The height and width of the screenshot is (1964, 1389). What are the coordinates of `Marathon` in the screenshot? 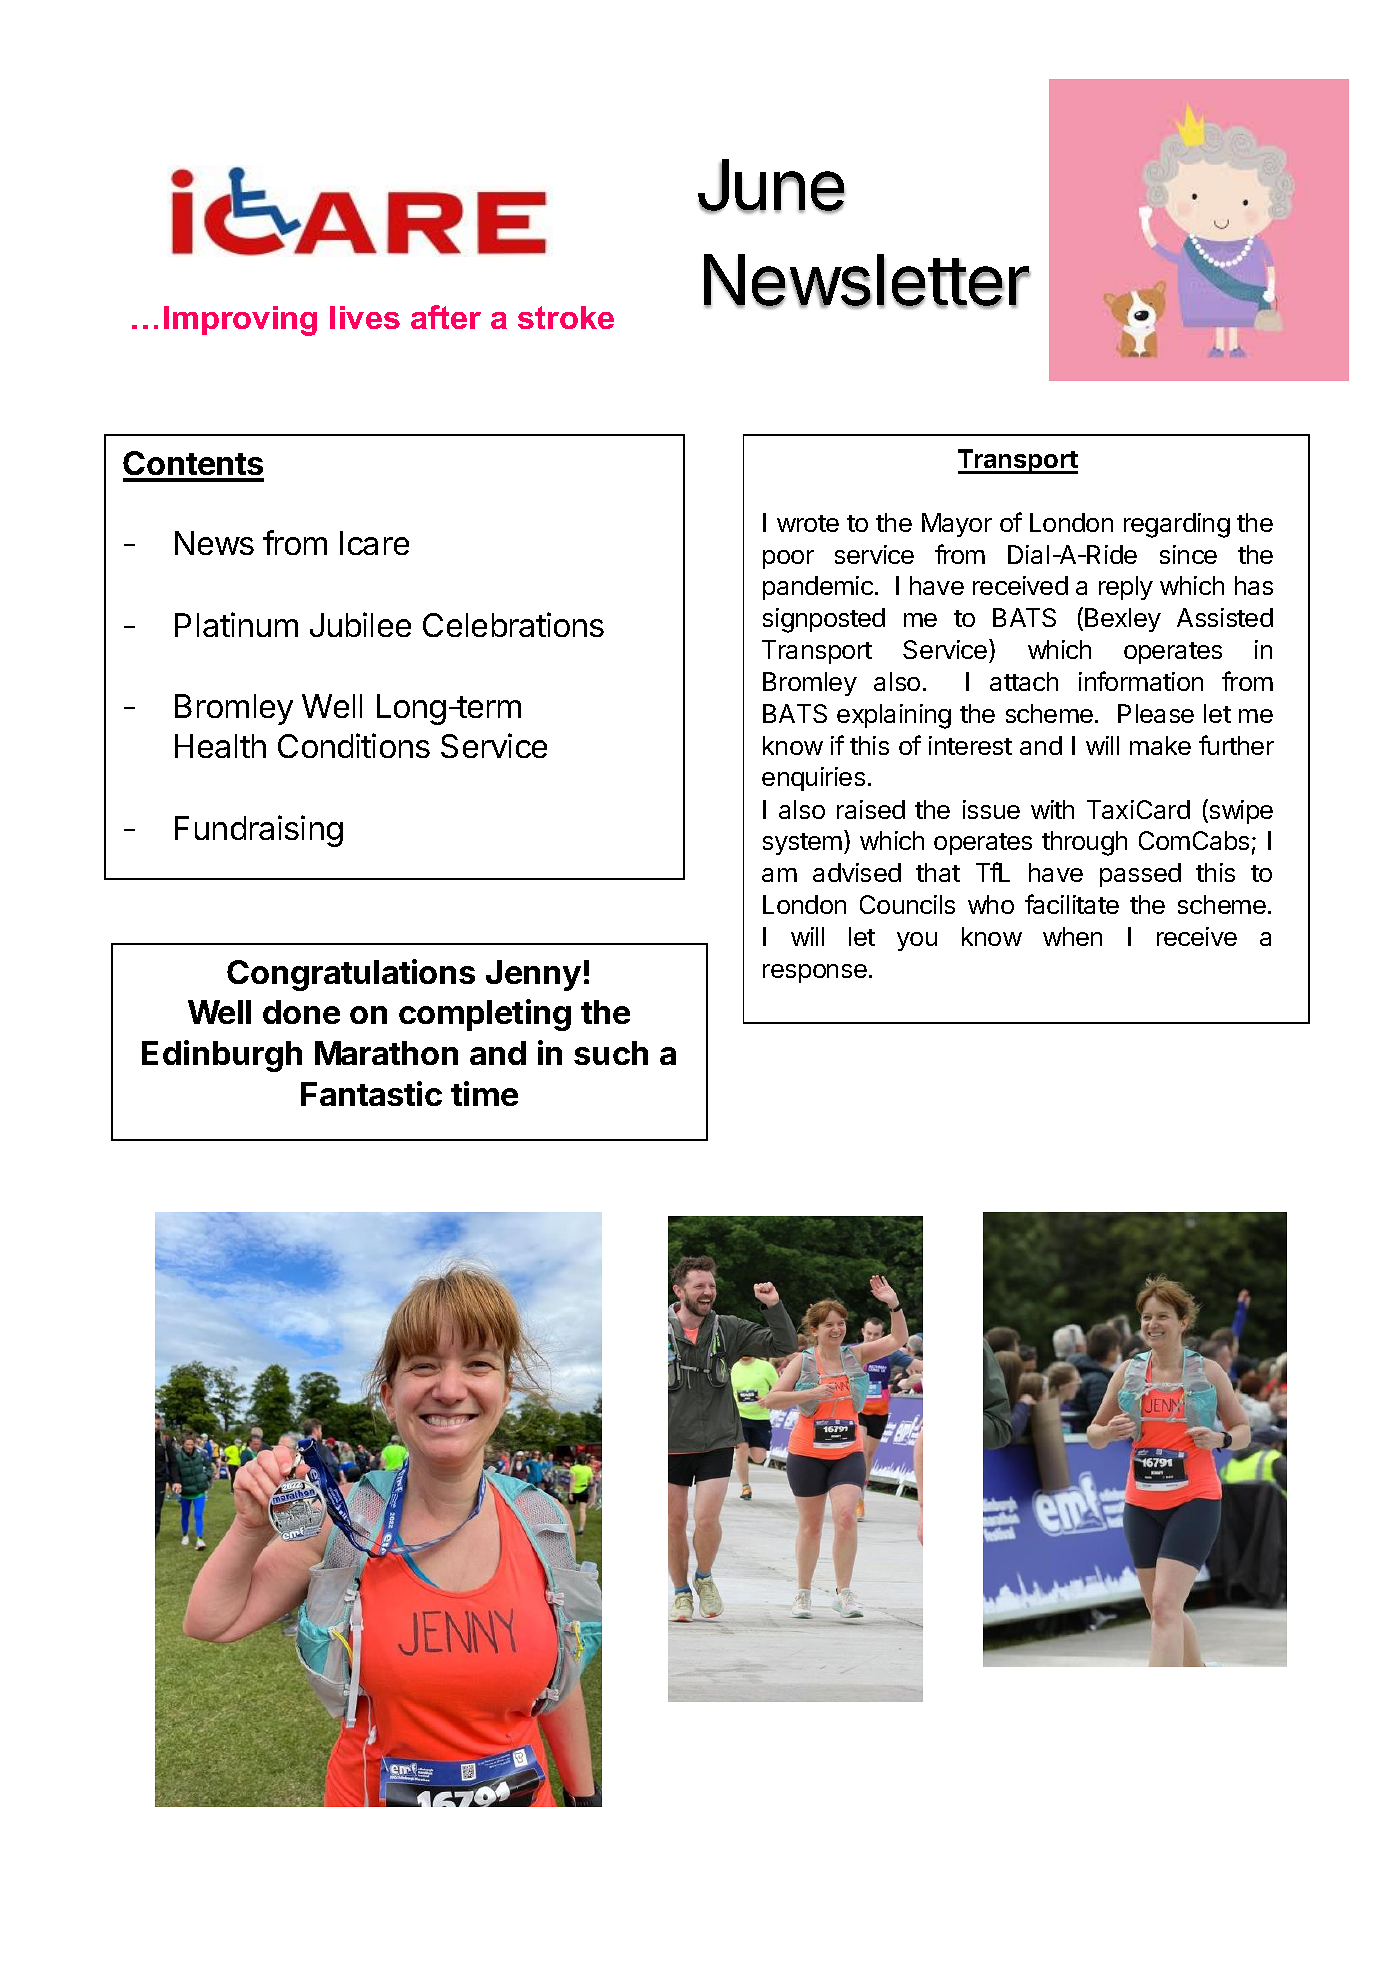 It's located at (386, 1053).
